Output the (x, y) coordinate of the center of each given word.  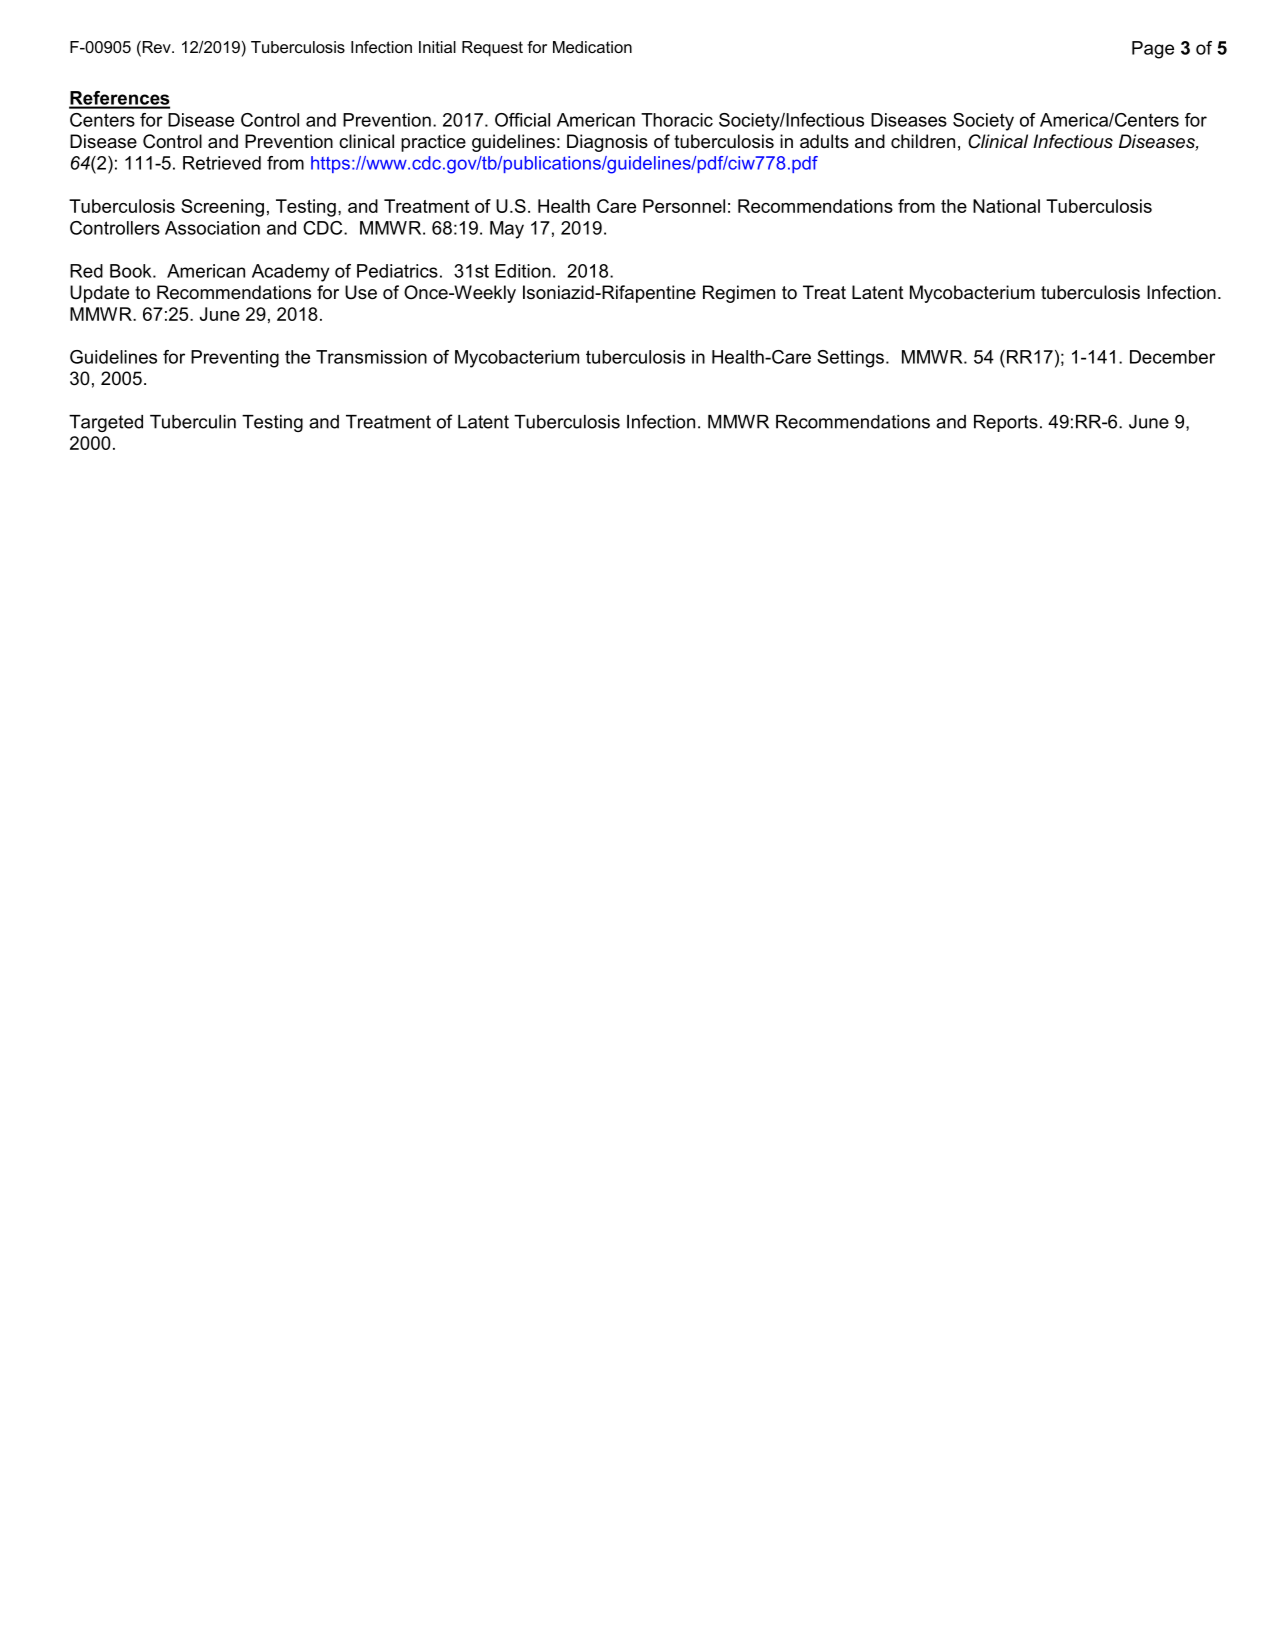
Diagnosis (607, 143)
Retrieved (222, 163)
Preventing (235, 359)
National (1006, 206)
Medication (592, 47)
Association (212, 228)
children (923, 141)
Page (1153, 50)
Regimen (739, 294)
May (507, 230)
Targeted (106, 423)
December (1172, 357)
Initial (437, 47)
